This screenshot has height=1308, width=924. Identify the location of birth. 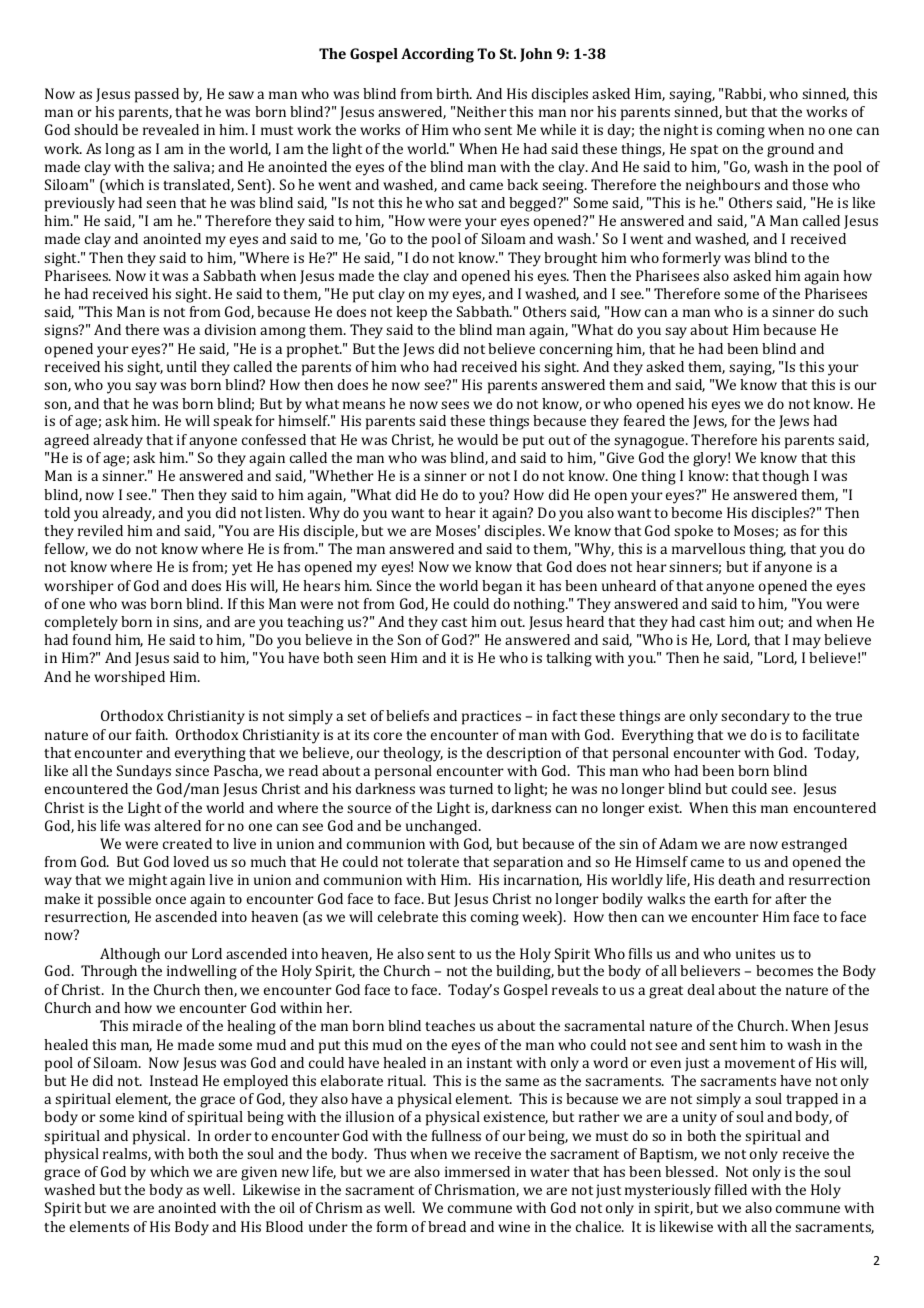
(454, 93).
